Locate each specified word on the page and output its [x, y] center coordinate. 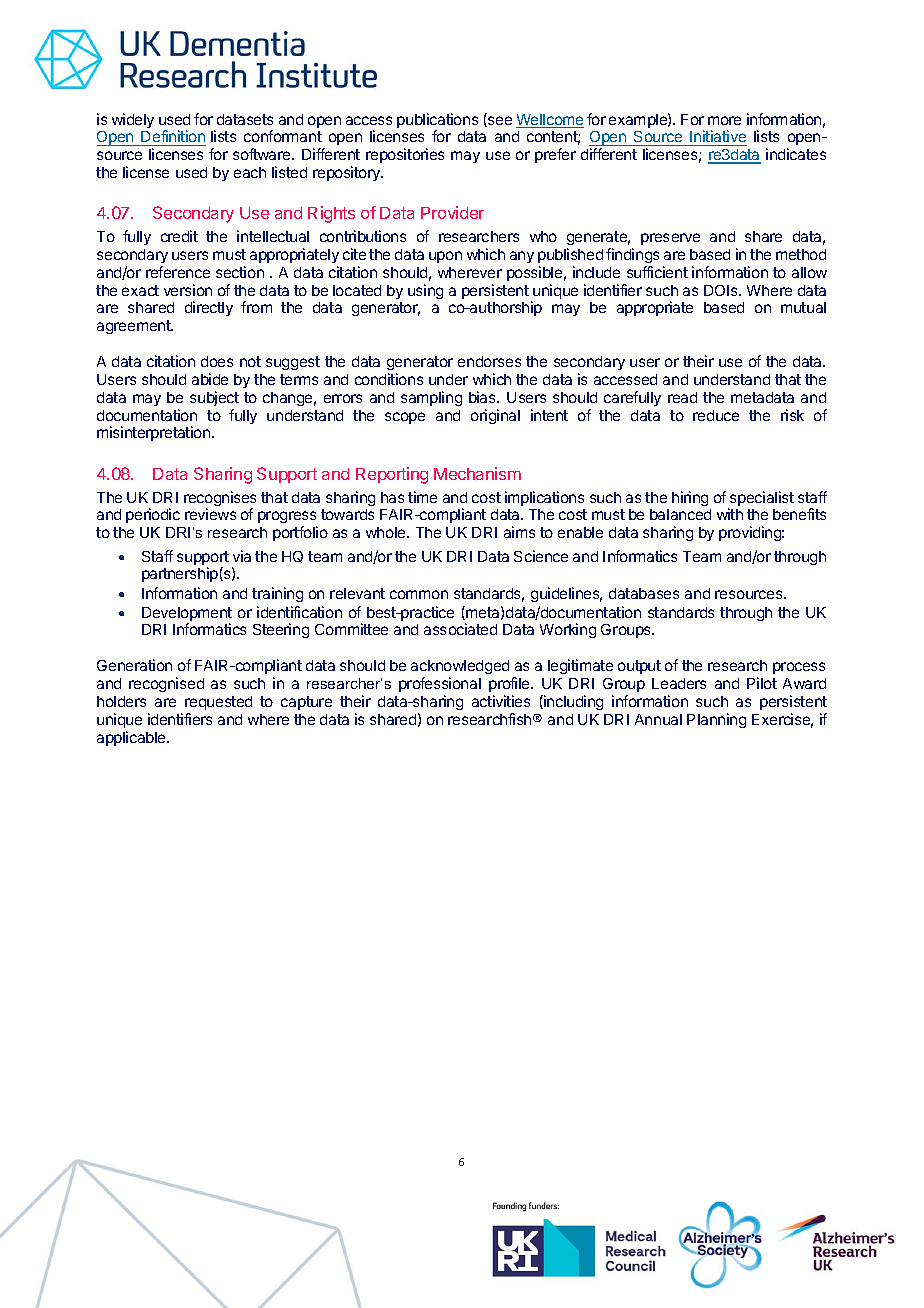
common [419, 594]
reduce [716, 415]
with [730, 514]
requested [218, 703]
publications [437, 122]
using [425, 291]
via [242, 556]
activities [501, 701]
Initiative [718, 138]
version [188, 290]
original [495, 416]
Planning [716, 720]
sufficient [657, 272]
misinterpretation [155, 433]
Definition [173, 138]
